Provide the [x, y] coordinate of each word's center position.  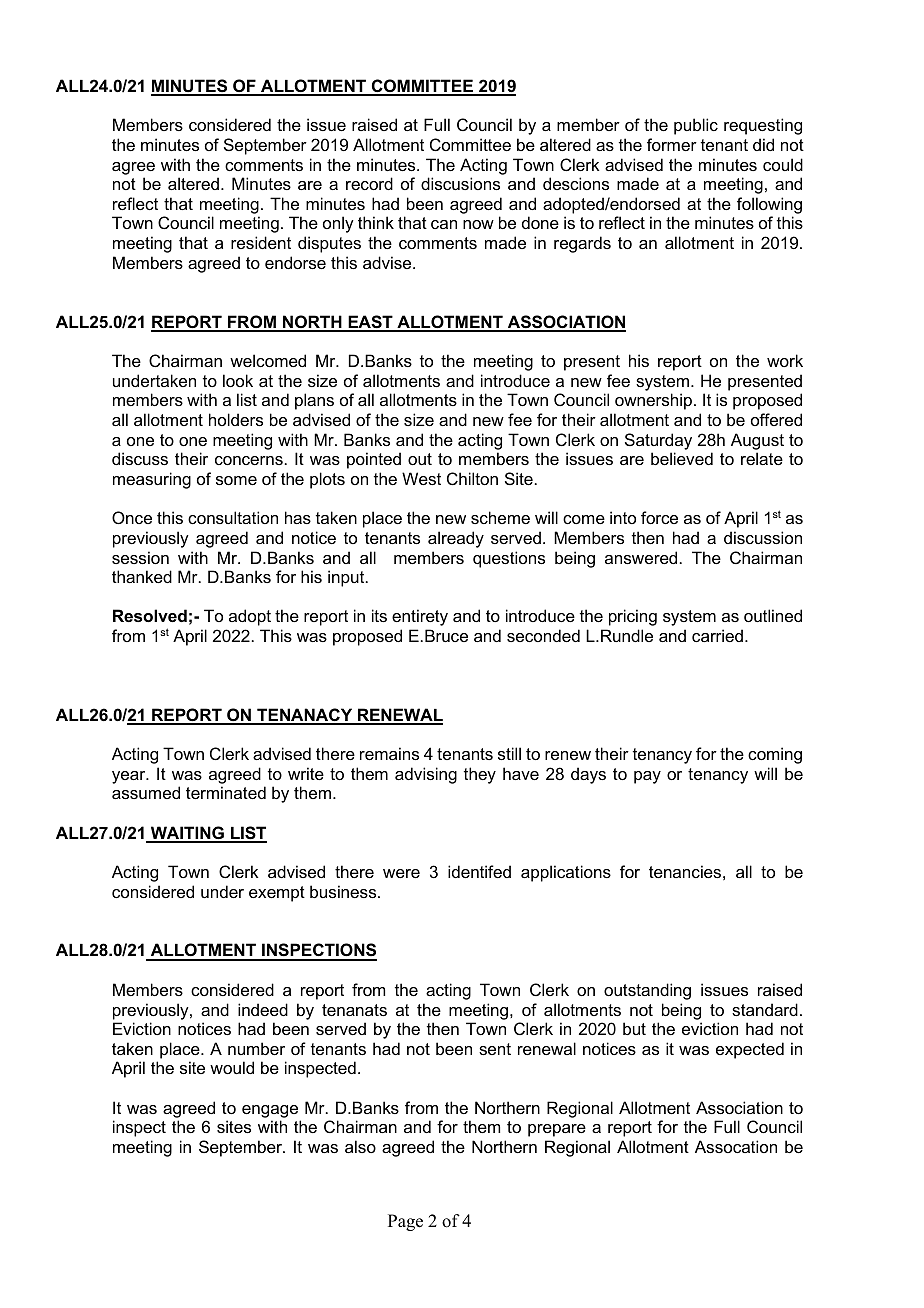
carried [717, 635]
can [444, 224]
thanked [142, 576]
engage [270, 1111]
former [672, 144]
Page [405, 1222]
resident [261, 242]
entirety [420, 617]
